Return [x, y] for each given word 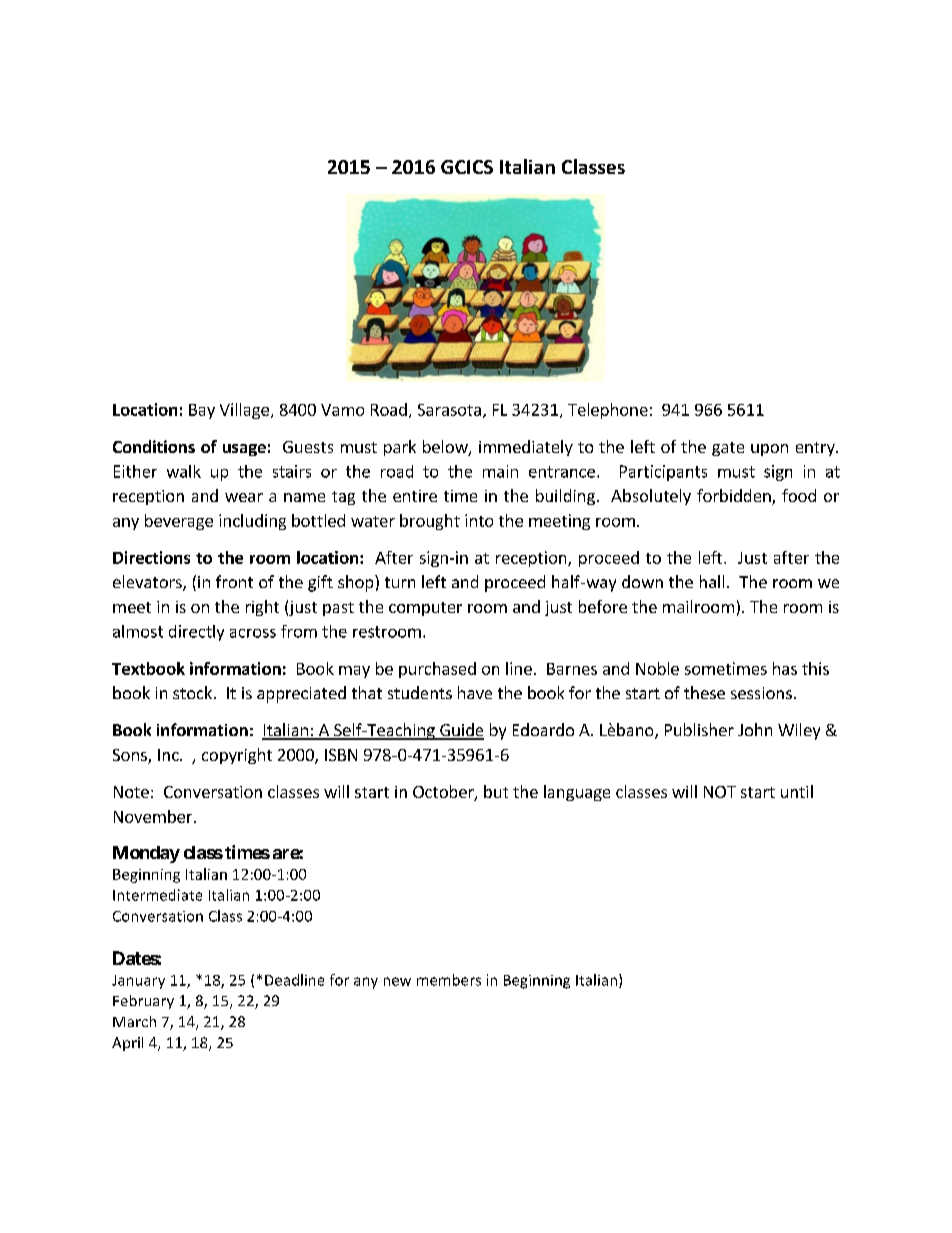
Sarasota [449, 410]
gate [728, 449]
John [755, 729]
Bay [202, 411]
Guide [461, 731]
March [134, 1021]
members [449, 980]
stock [194, 692]
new [397, 981]
